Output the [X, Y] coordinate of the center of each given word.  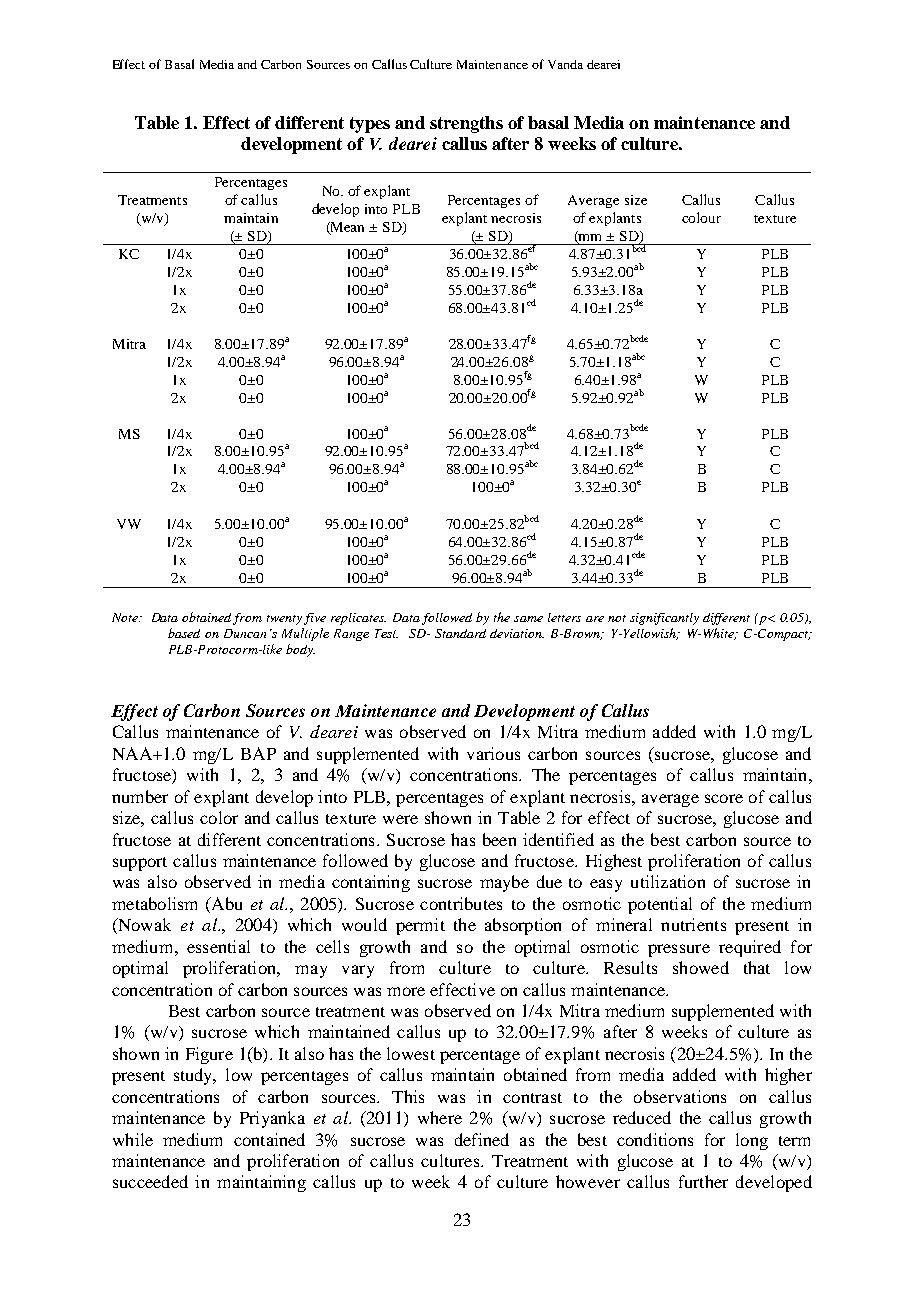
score [724, 798]
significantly [664, 619]
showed [701, 967]
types [370, 125]
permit [420, 926]
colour [701, 217]
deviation [517, 633]
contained [269, 1139]
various [493, 753]
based [184, 633]
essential [218, 946]
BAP [258, 753]
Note [126, 617]
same [528, 619]
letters [564, 617]
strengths [466, 124]
